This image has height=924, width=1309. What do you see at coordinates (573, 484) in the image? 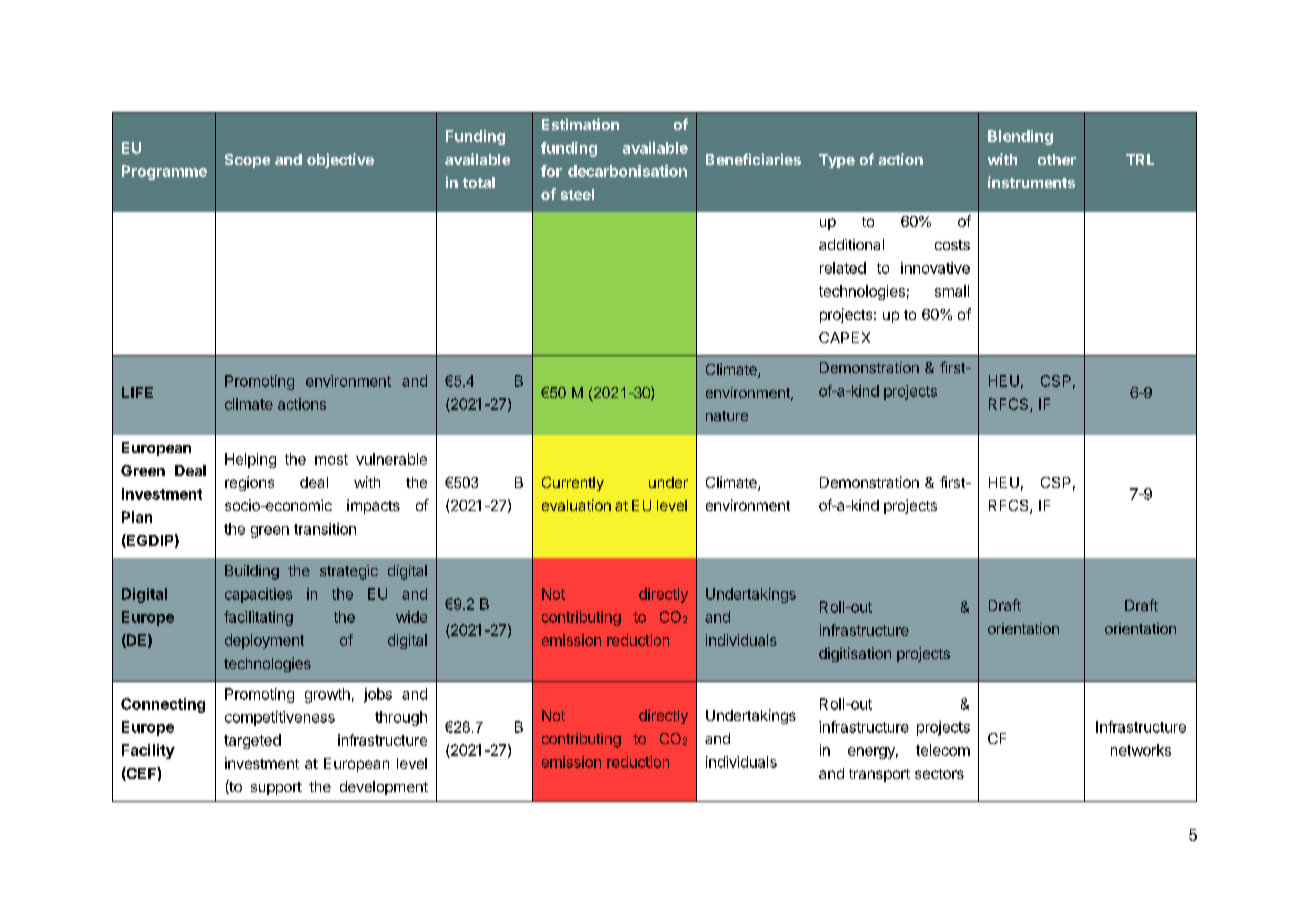
I see `Currently` at bounding box center [573, 484].
